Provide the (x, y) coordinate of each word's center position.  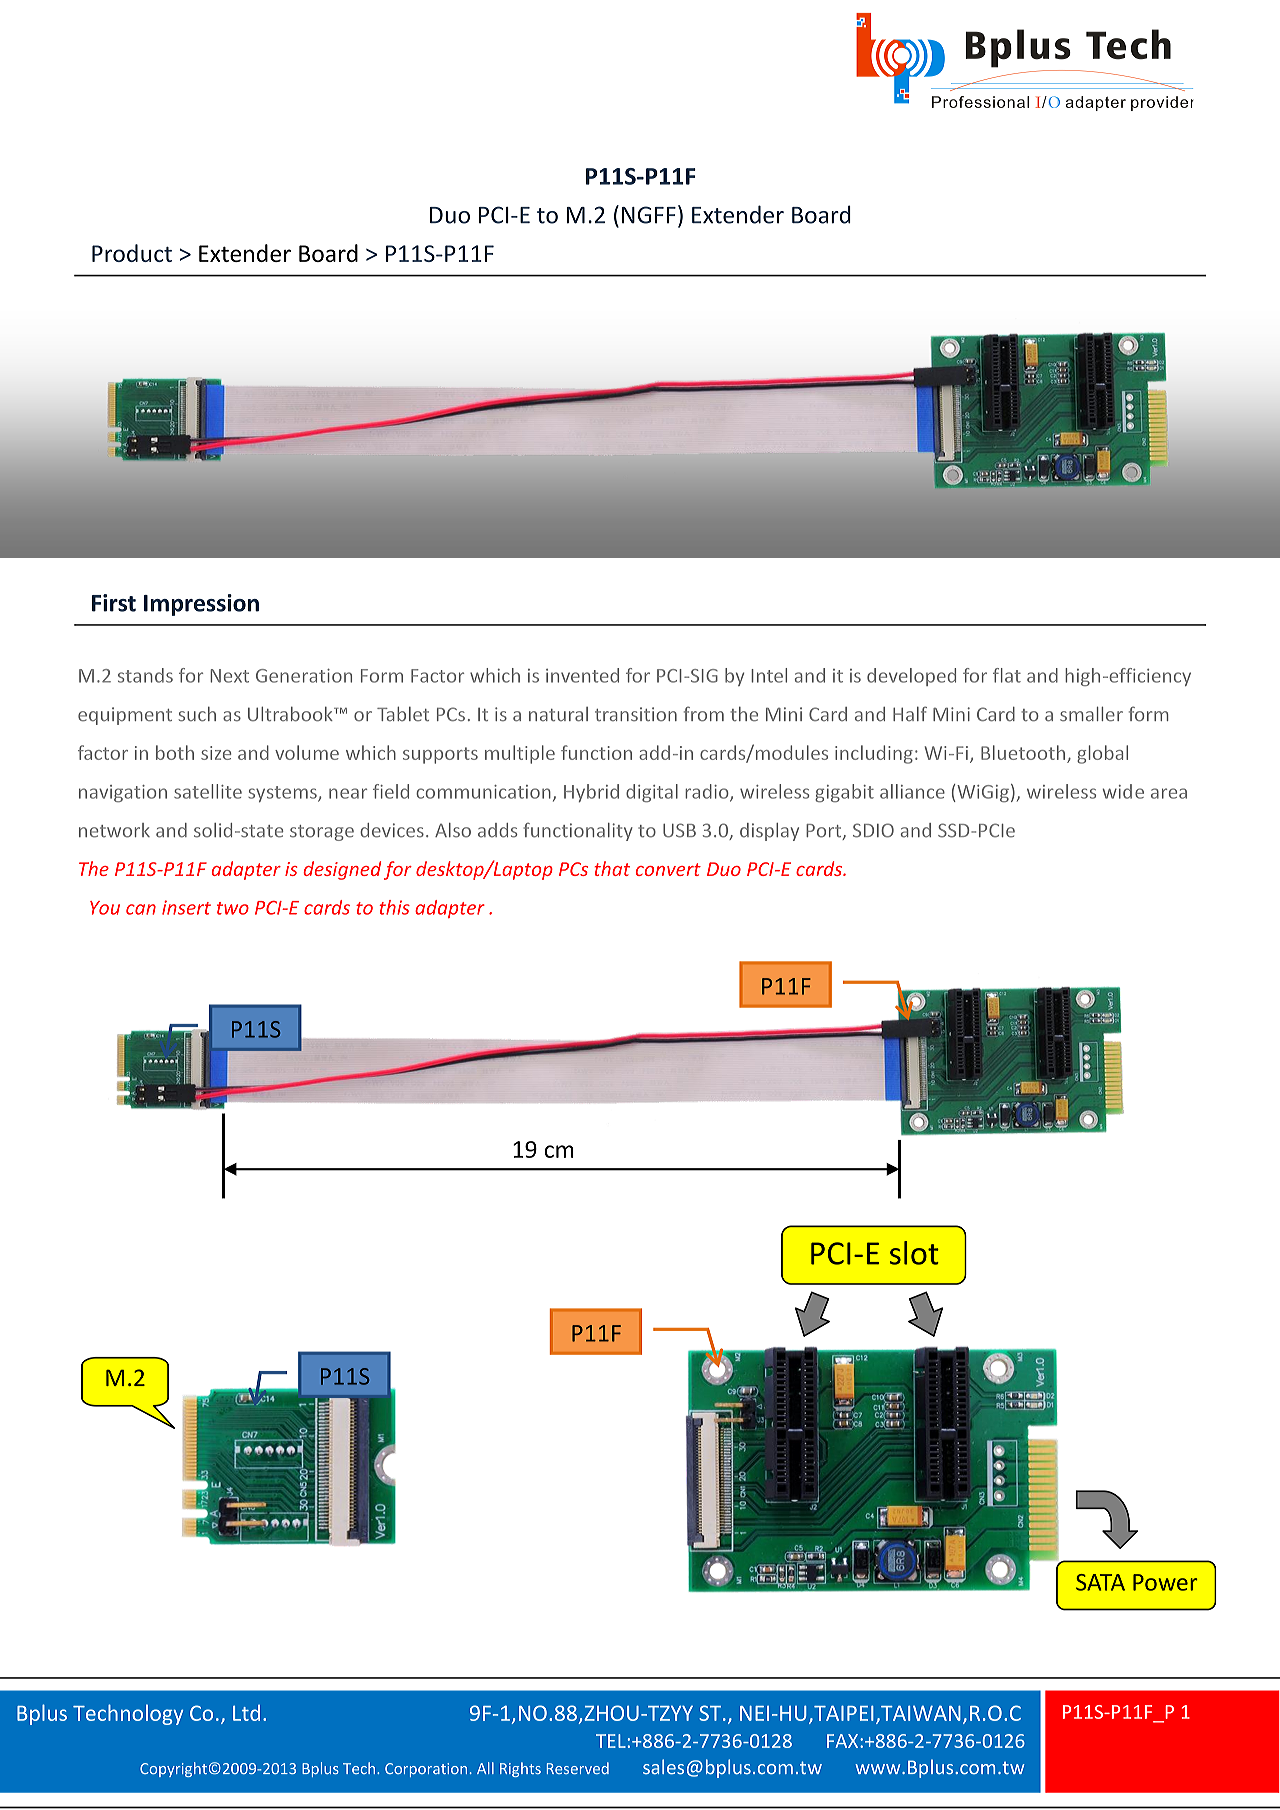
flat (1007, 675)
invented (582, 675)
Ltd (246, 1713)
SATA (1100, 1582)
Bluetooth (1024, 754)
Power (1165, 1582)
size (216, 753)
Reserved (578, 1768)
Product (132, 253)
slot (914, 1253)
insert (186, 907)
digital (652, 793)
